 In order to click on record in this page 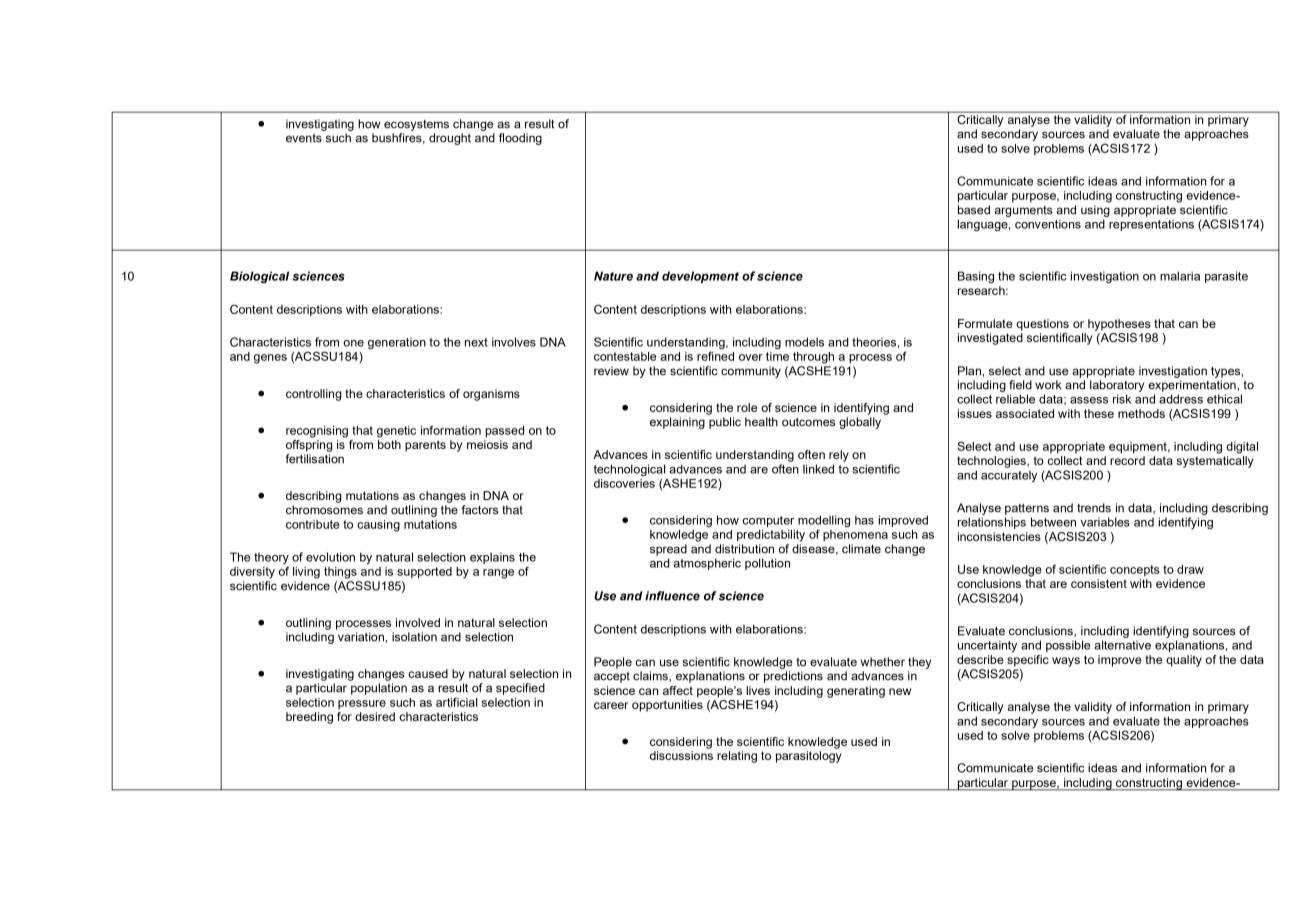, I will do `click(1127, 460)`.
